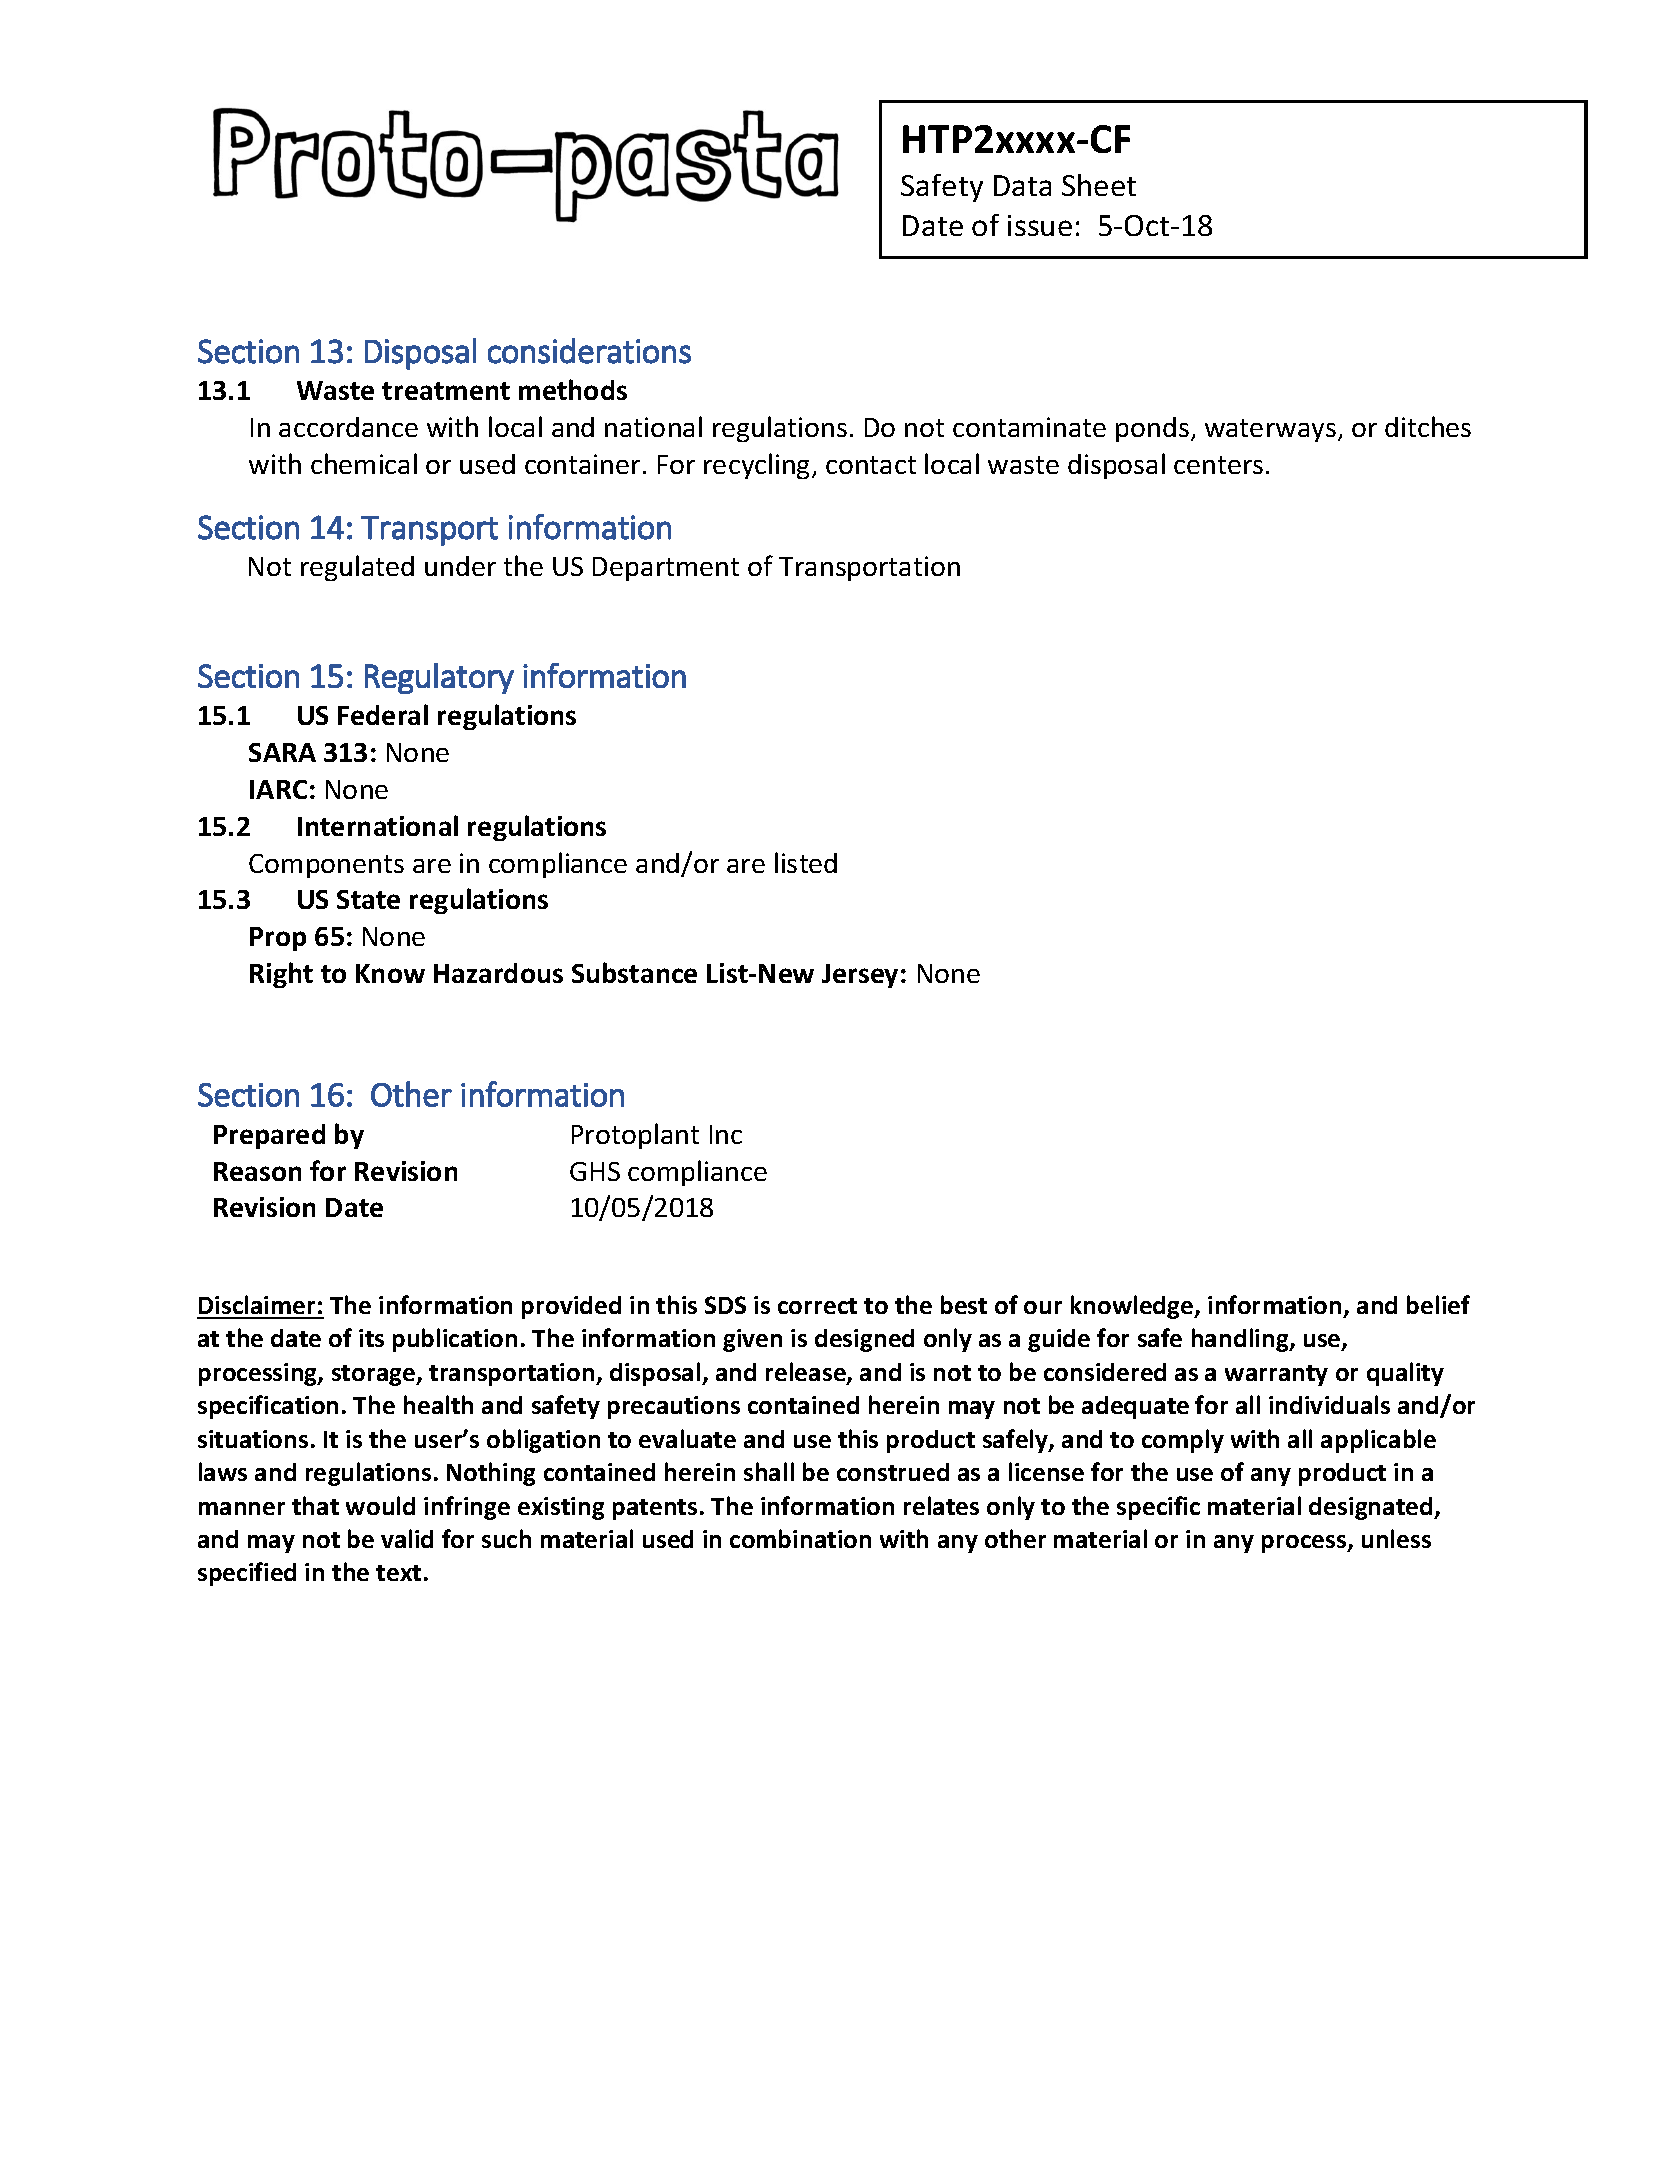 The width and height of the image is (1678, 2172). Describe the element at coordinates (634, 972) in the image. I see `Substance` at that location.
